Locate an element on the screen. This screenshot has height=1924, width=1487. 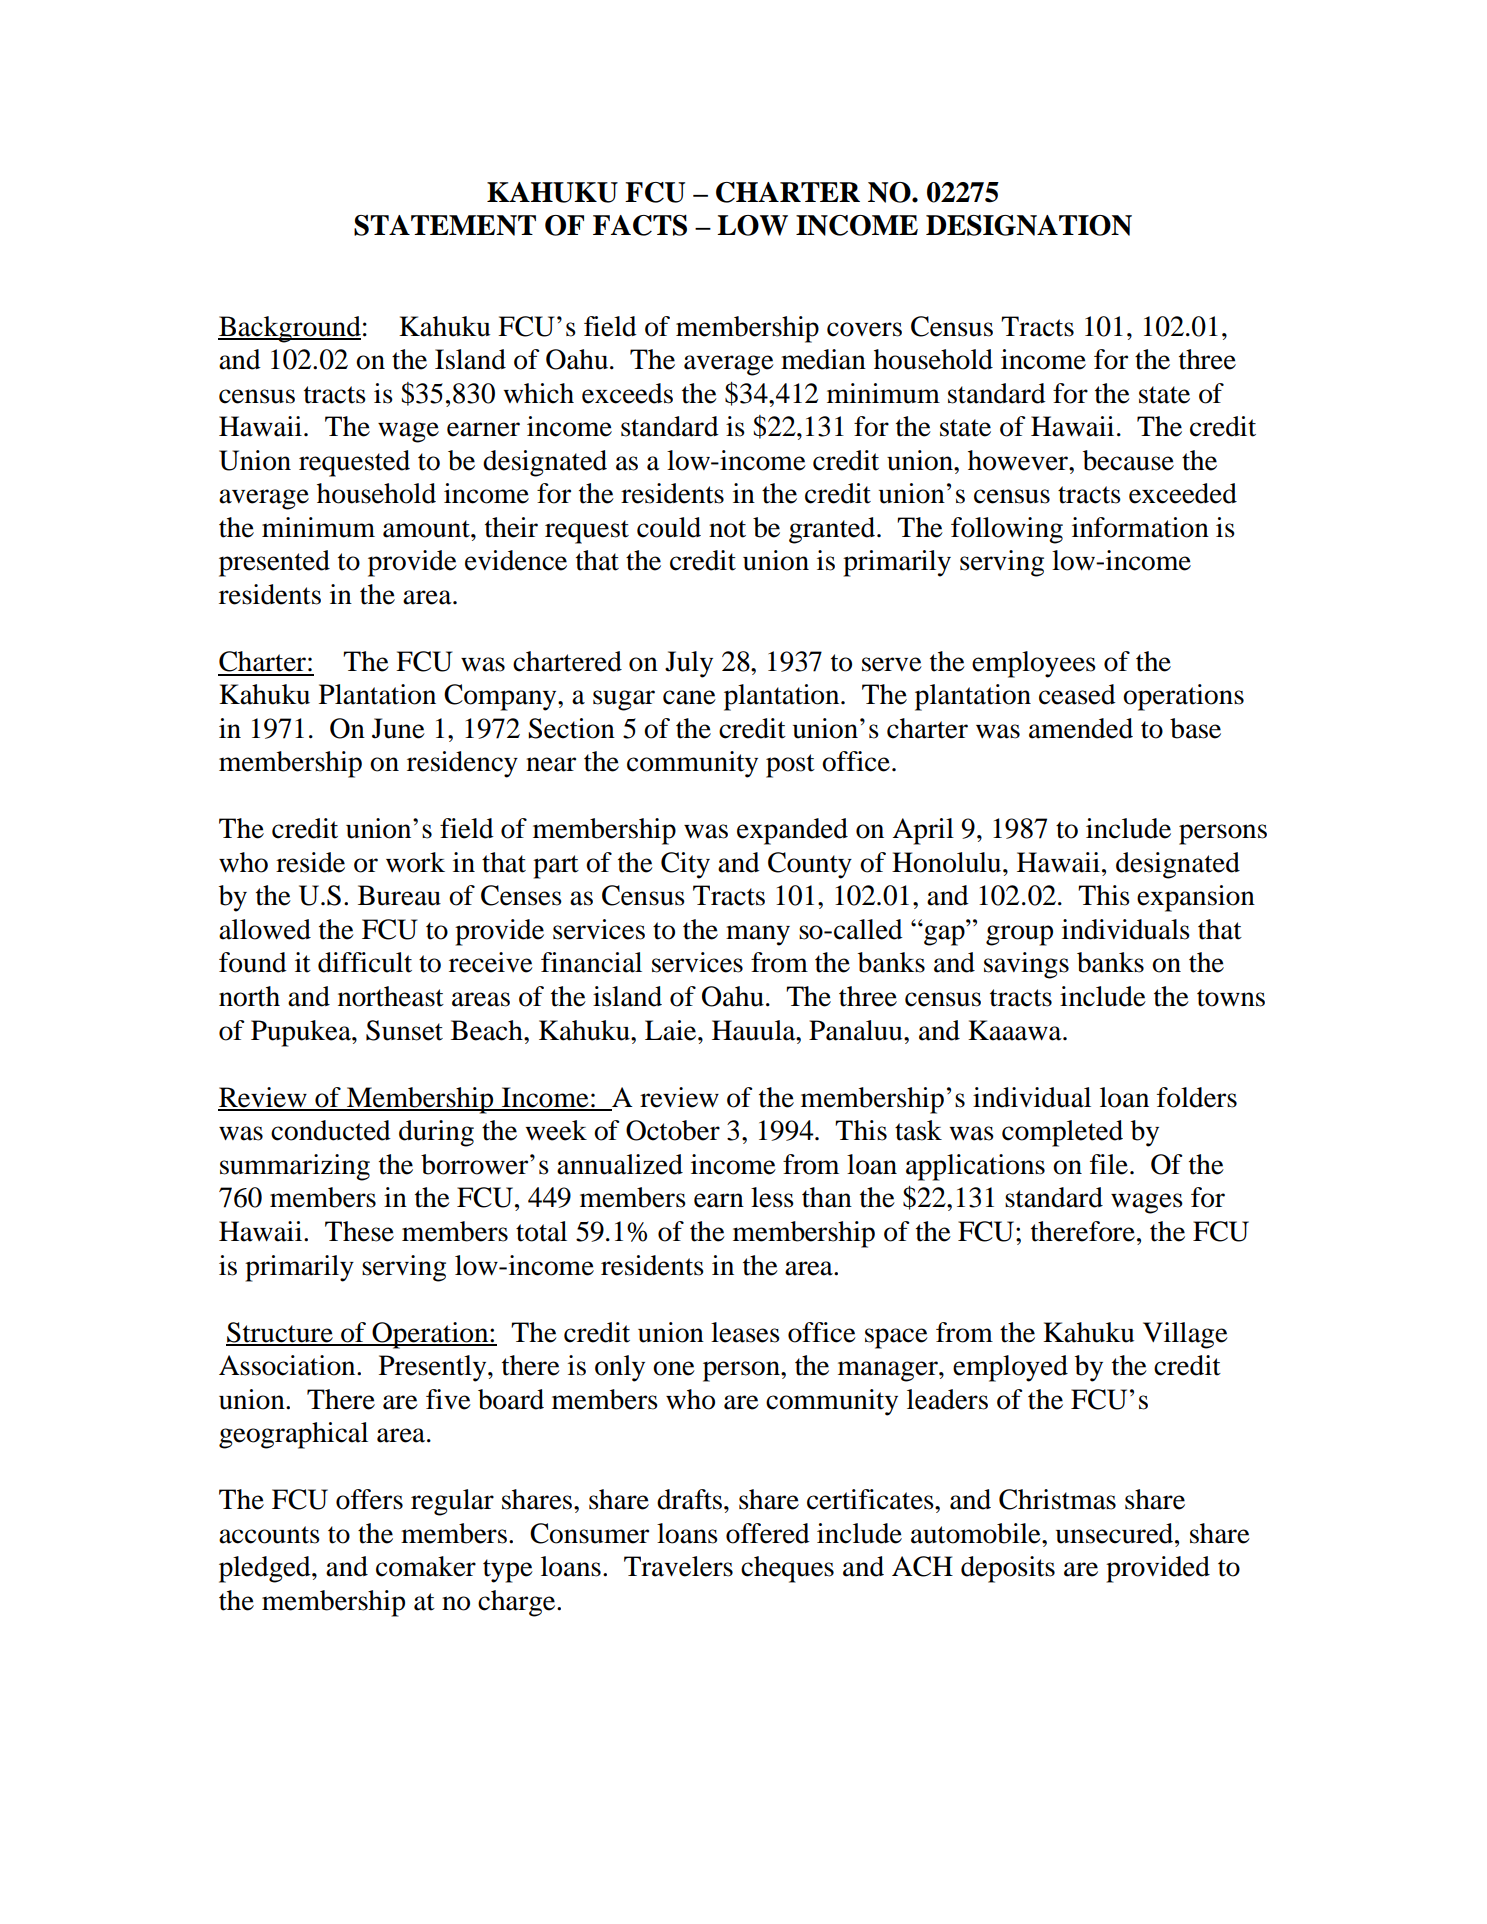
Background is located at coordinates (289, 329).
